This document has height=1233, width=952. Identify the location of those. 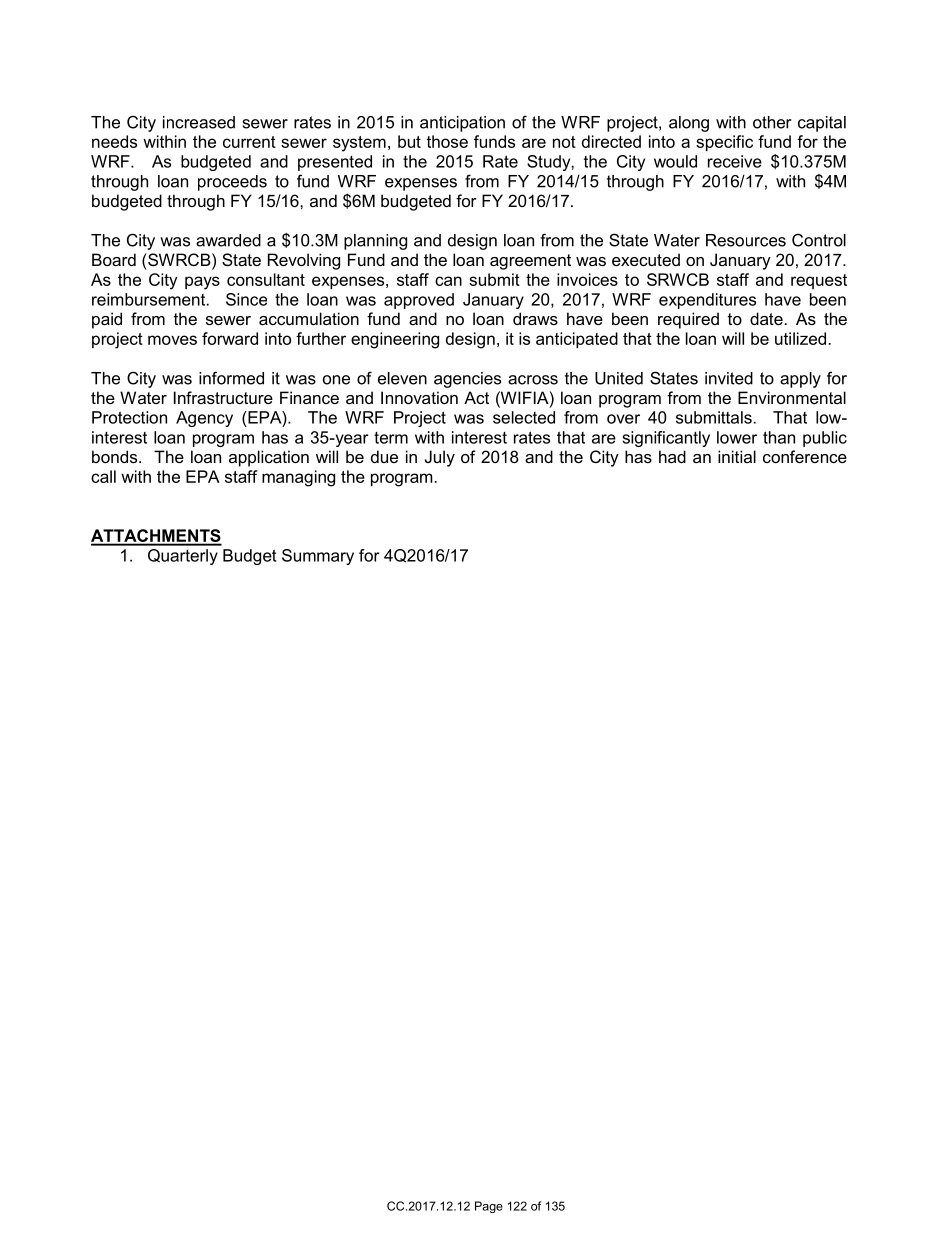
(447, 141).
